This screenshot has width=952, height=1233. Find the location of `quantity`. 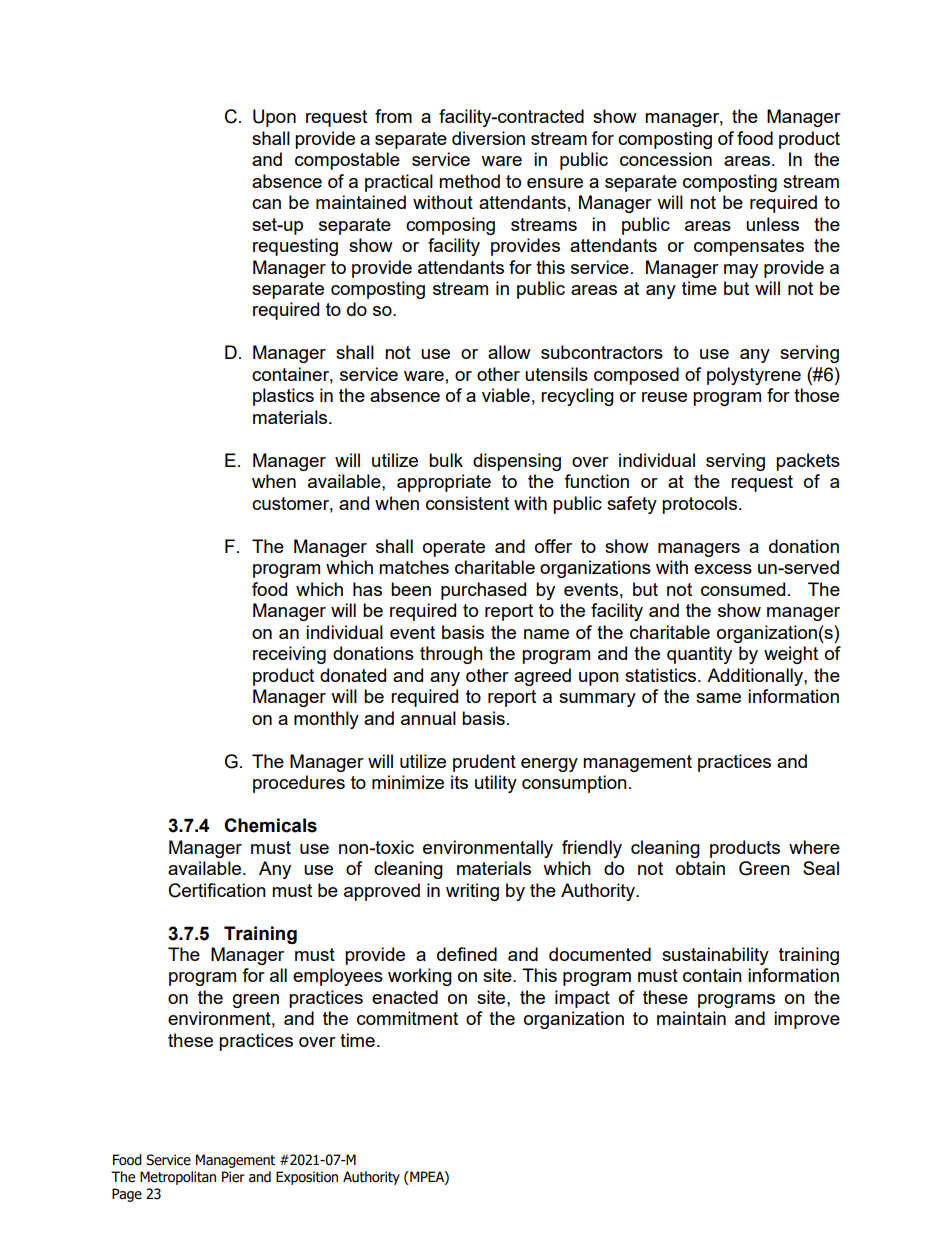

quantity is located at coordinates (699, 655).
